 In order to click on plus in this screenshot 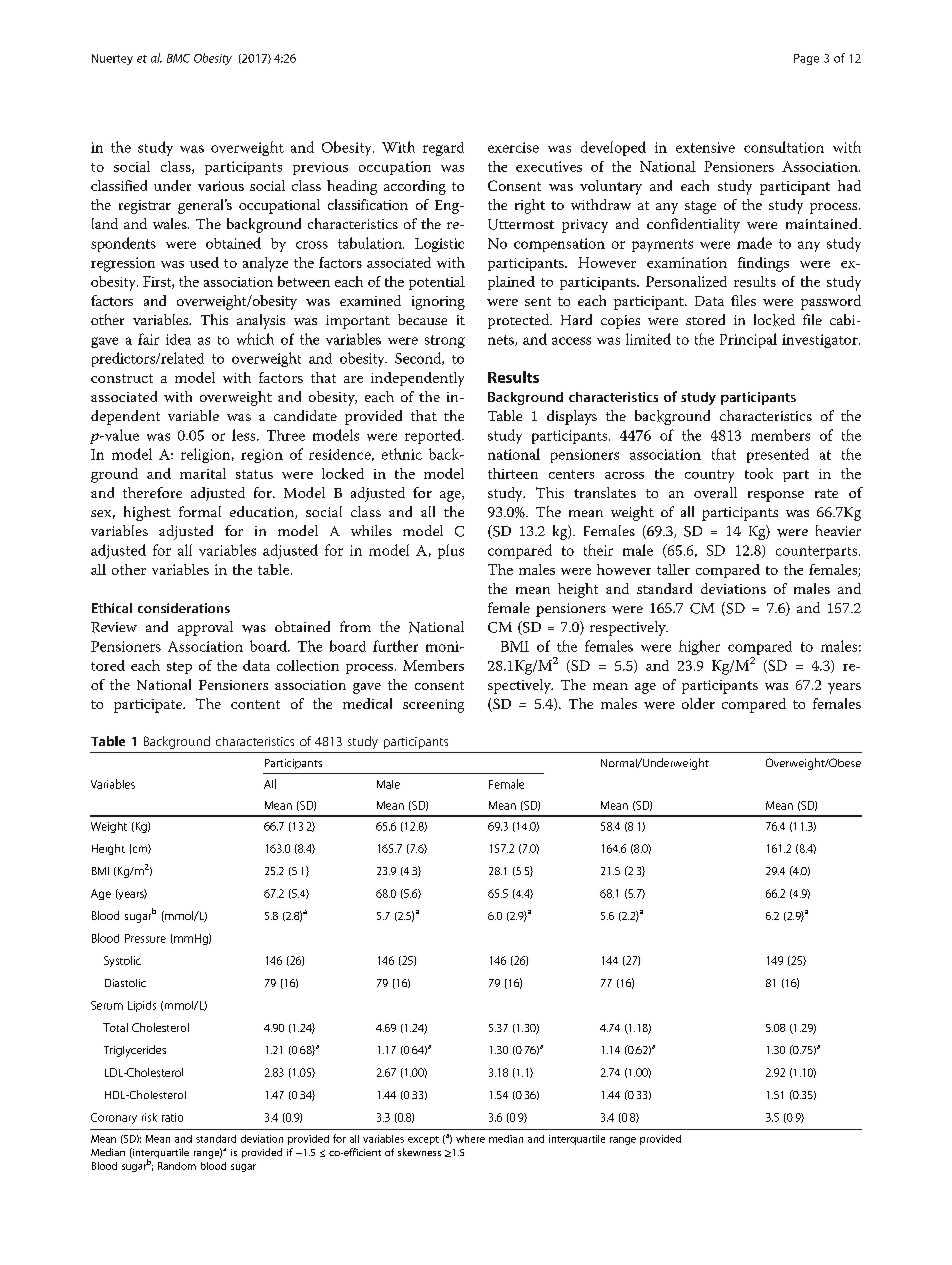, I will do `click(451, 551)`.
